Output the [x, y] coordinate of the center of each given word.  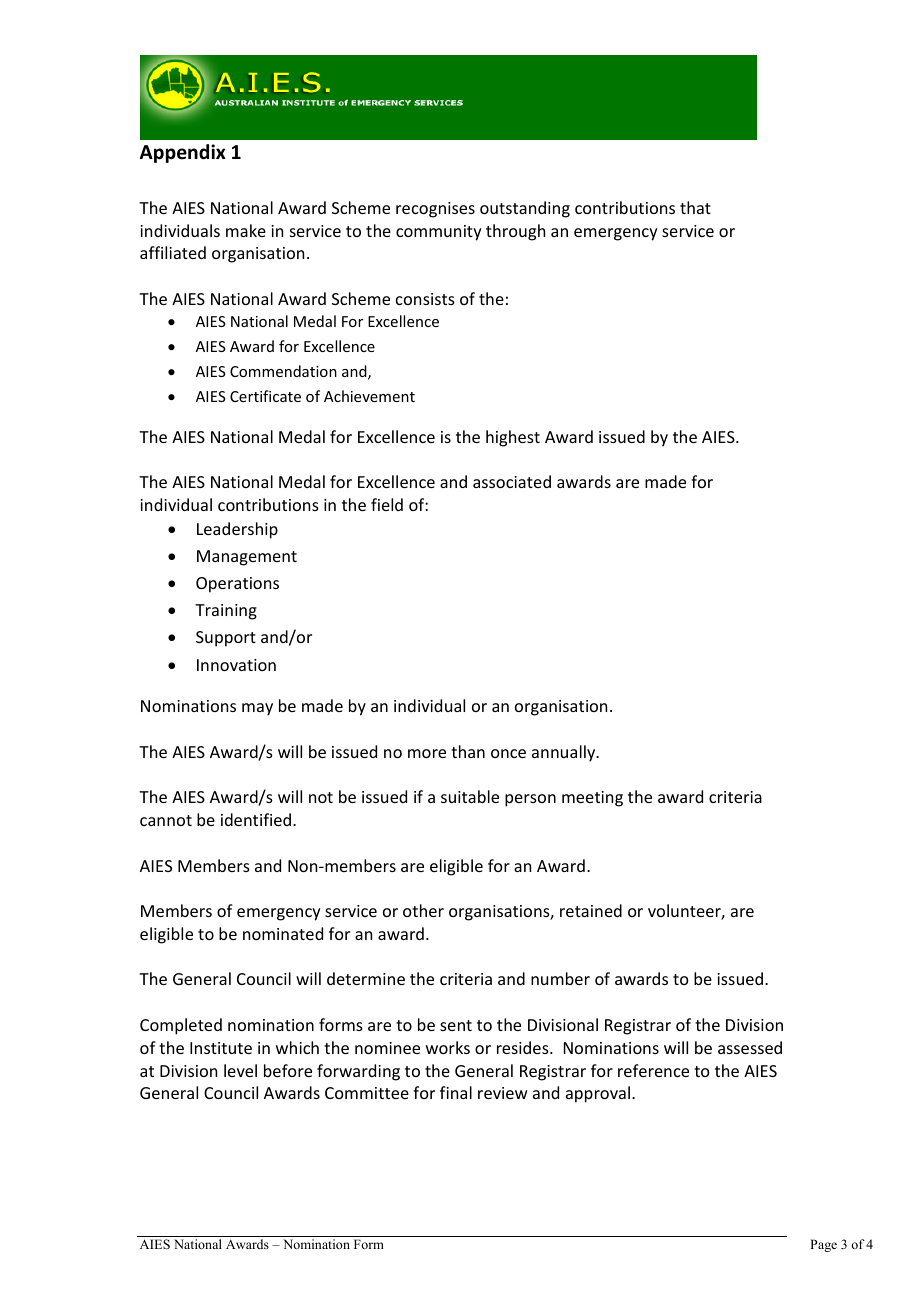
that [695, 207]
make [246, 230]
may [257, 709]
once [508, 753]
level [240, 1070]
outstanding [525, 209]
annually [565, 753]
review [503, 1093]
